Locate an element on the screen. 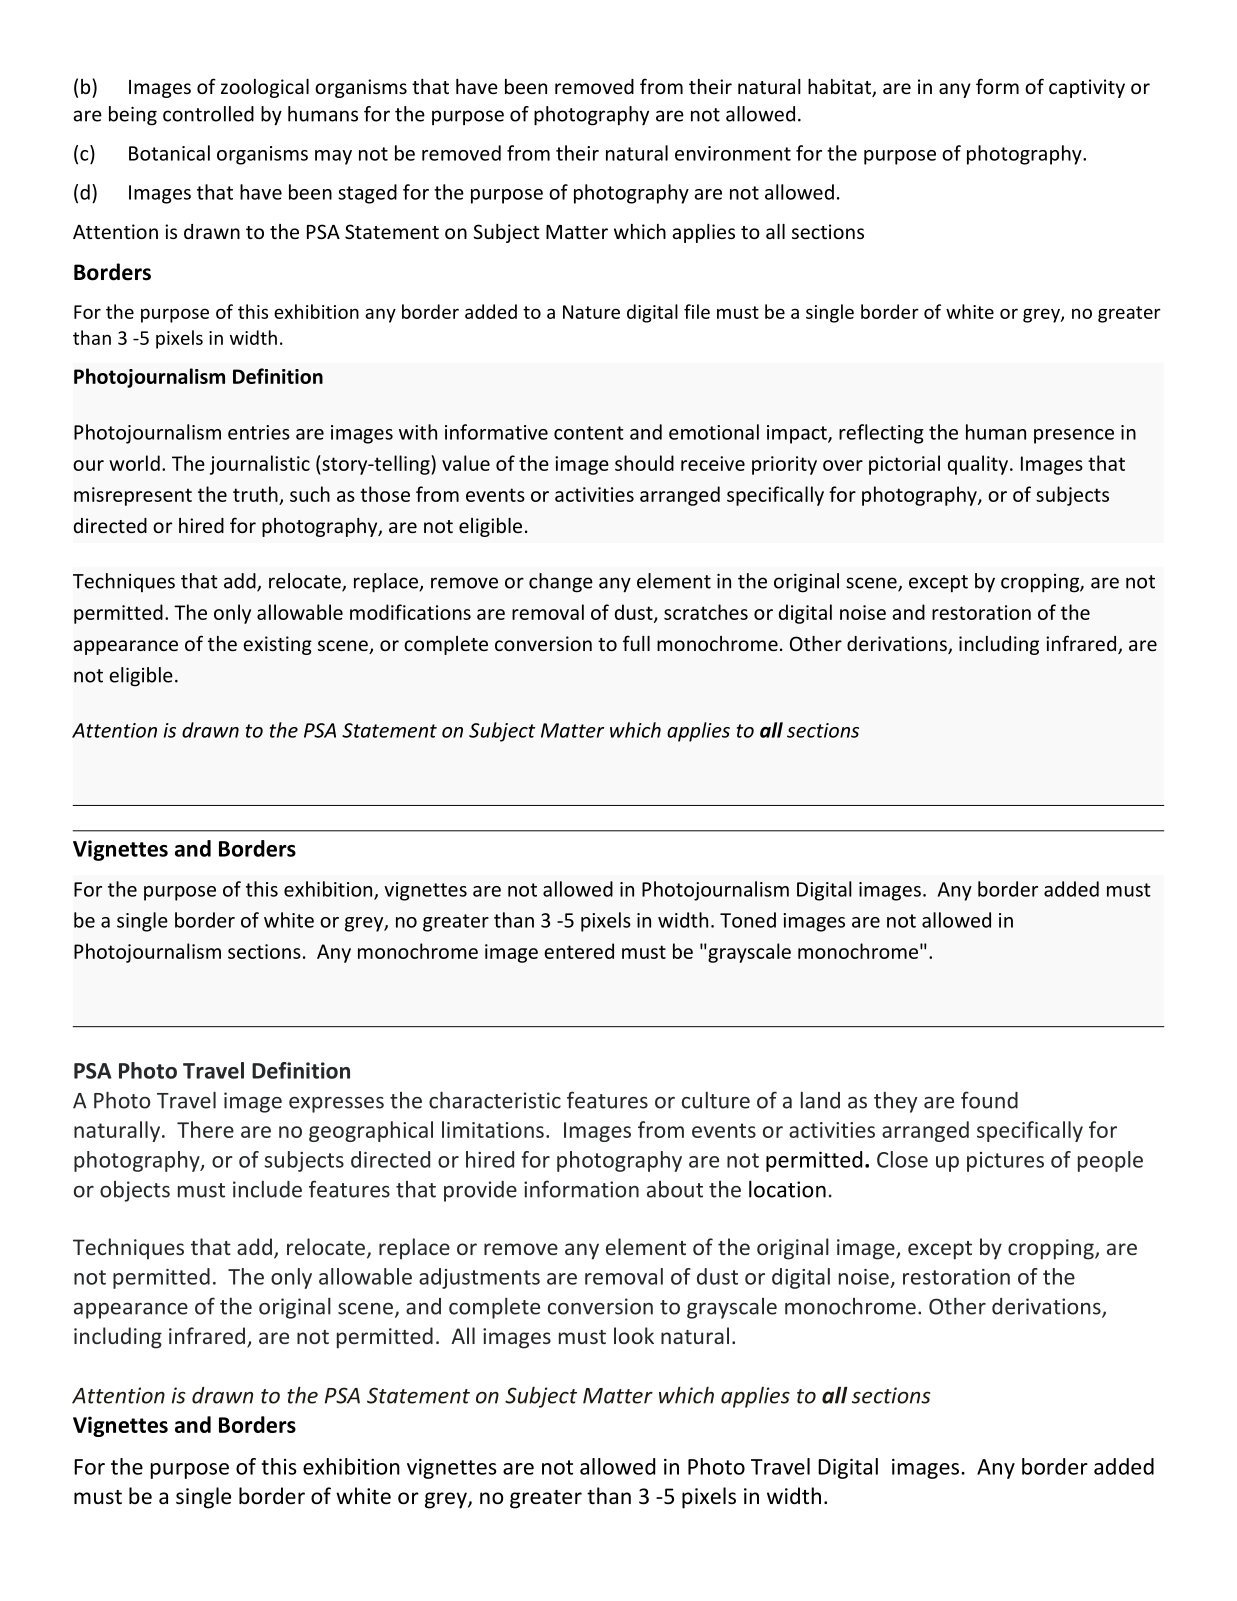 This screenshot has width=1237, height=1601. captivity is located at coordinates (1087, 88).
